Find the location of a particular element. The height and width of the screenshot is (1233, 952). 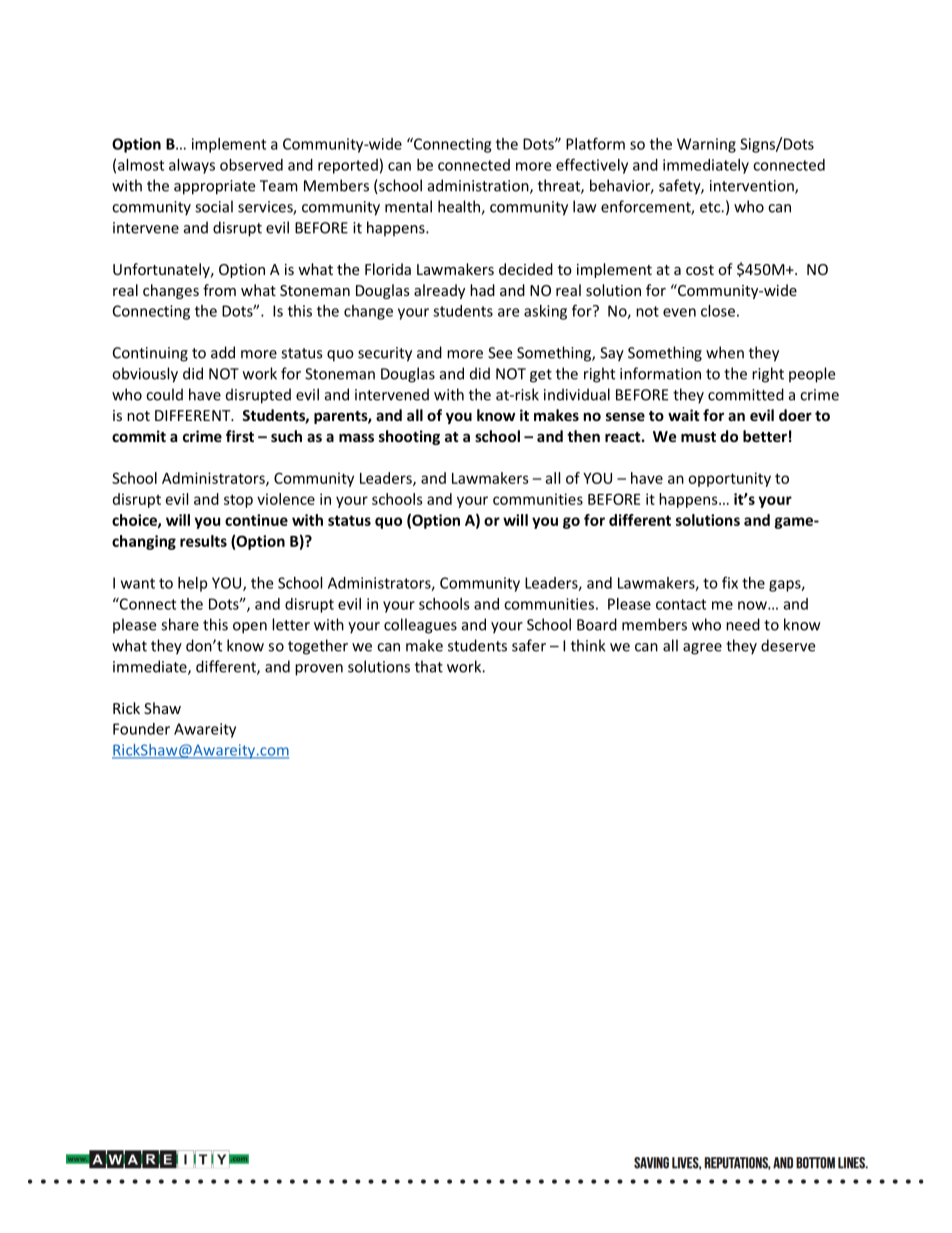

from is located at coordinates (219, 290).
